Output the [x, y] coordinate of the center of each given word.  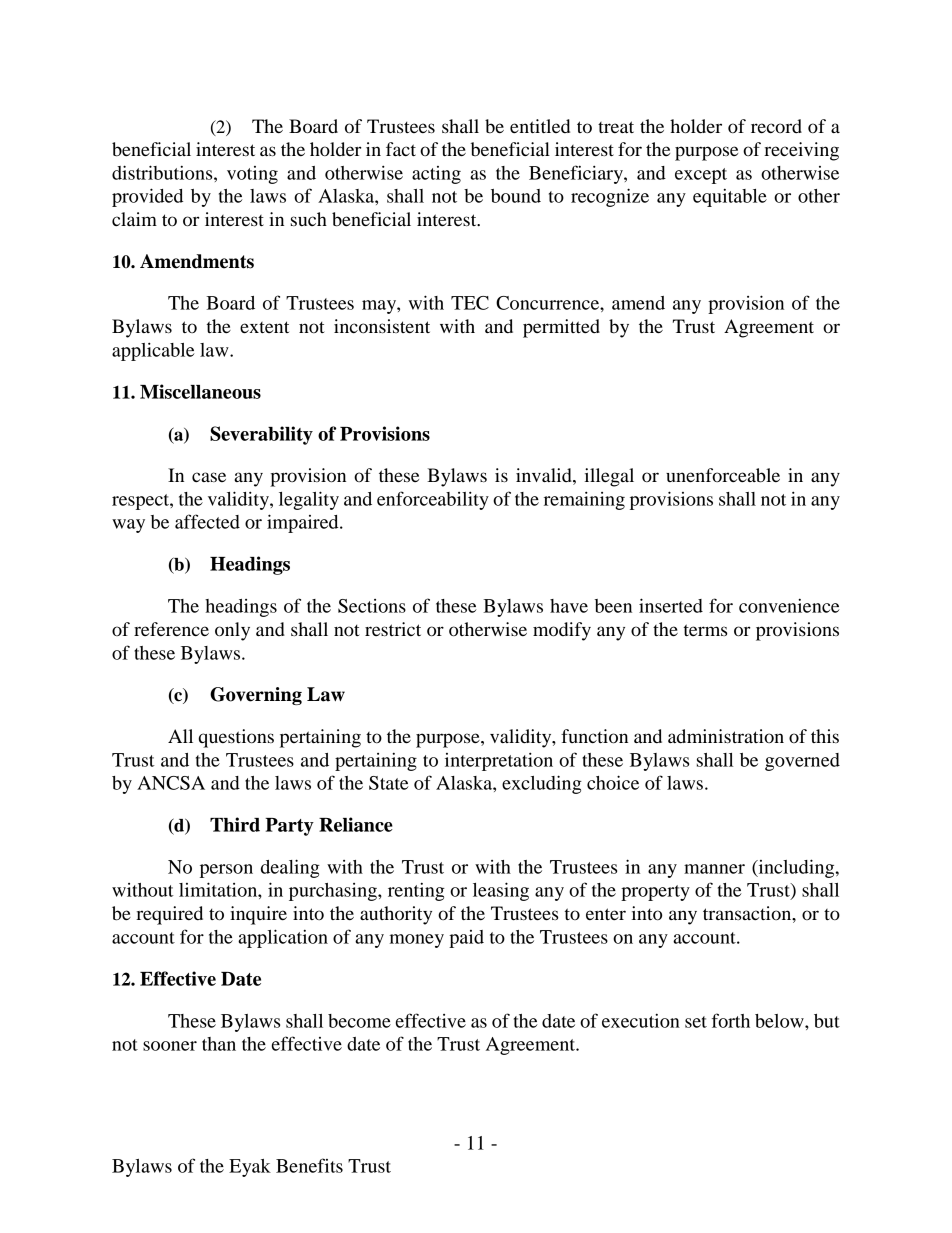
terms [705, 630]
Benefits [309, 1165]
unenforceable [723, 475]
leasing [501, 891]
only [232, 631]
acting [436, 175]
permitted [561, 328]
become [359, 1021]
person [226, 871]
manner [714, 869]
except [701, 176]
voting [252, 175]
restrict [393, 629]
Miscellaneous [200, 391]
